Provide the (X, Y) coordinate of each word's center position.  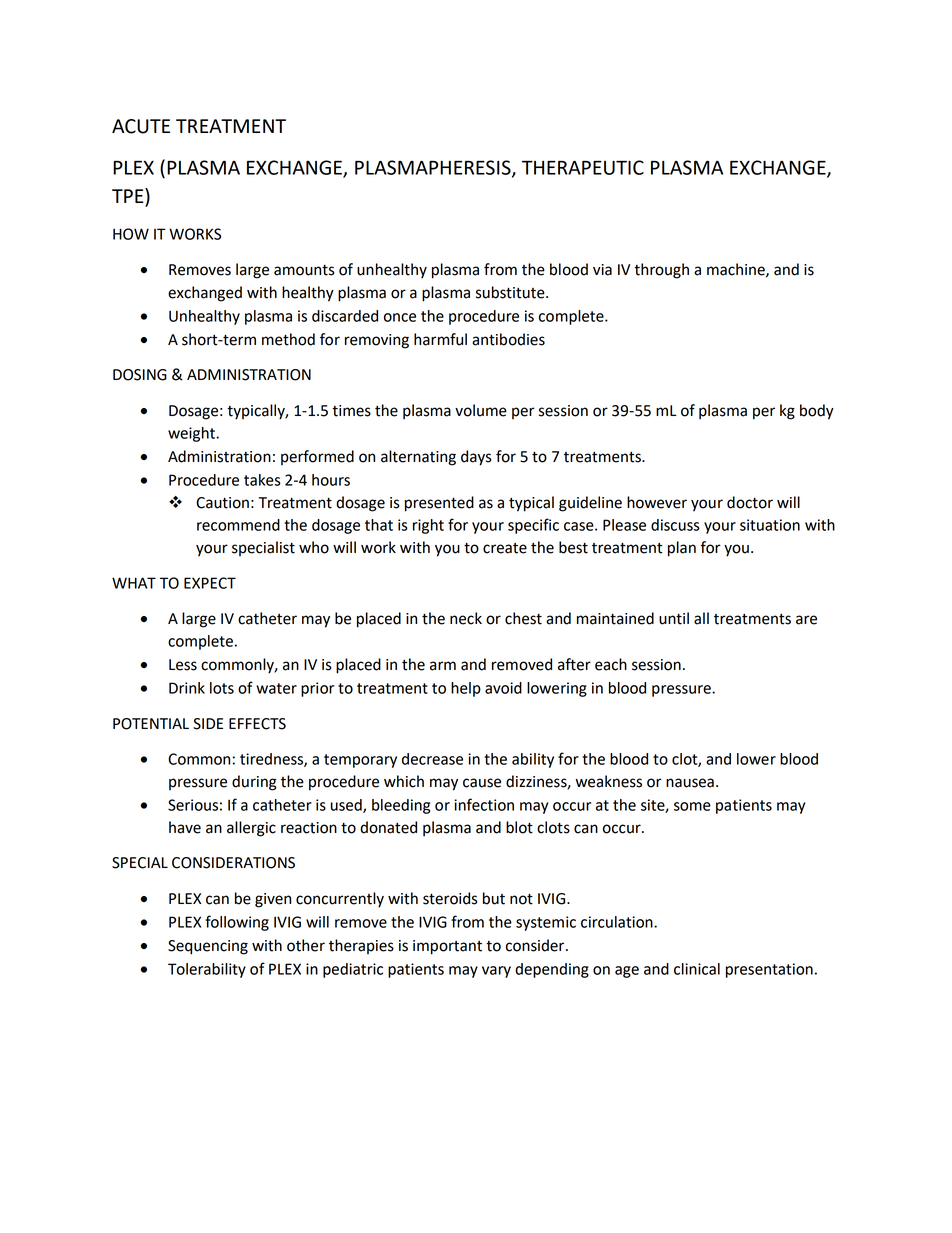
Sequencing (208, 947)
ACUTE (141, 126)
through (661, 271)
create (505, 548)
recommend (238, 525)
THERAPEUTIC (583, 167)
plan (682, 549)
